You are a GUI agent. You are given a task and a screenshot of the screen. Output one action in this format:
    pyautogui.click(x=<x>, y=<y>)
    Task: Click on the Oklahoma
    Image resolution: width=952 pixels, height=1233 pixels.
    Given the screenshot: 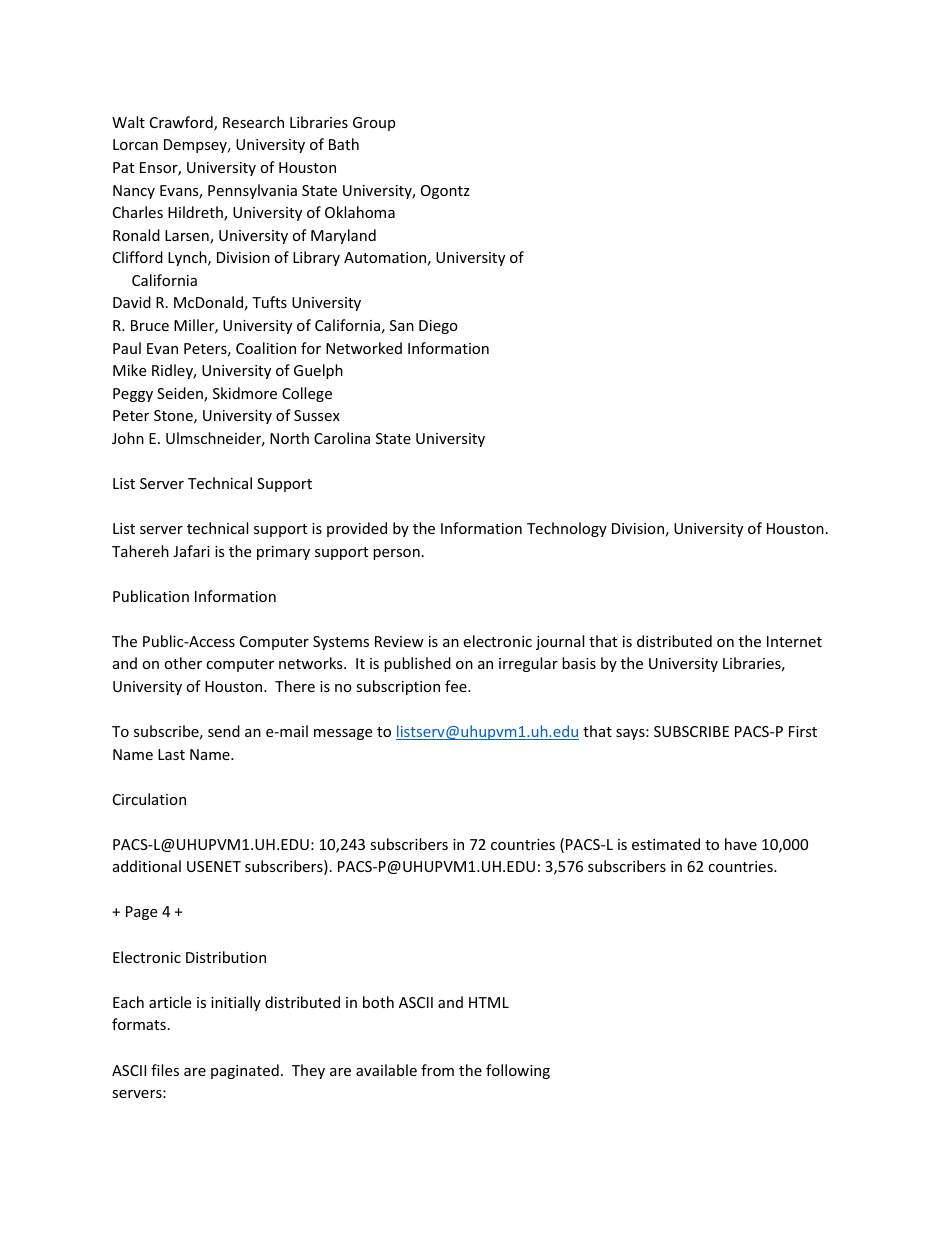 What is the action you would take?
    pyautogui.click(x=360, y=212)
